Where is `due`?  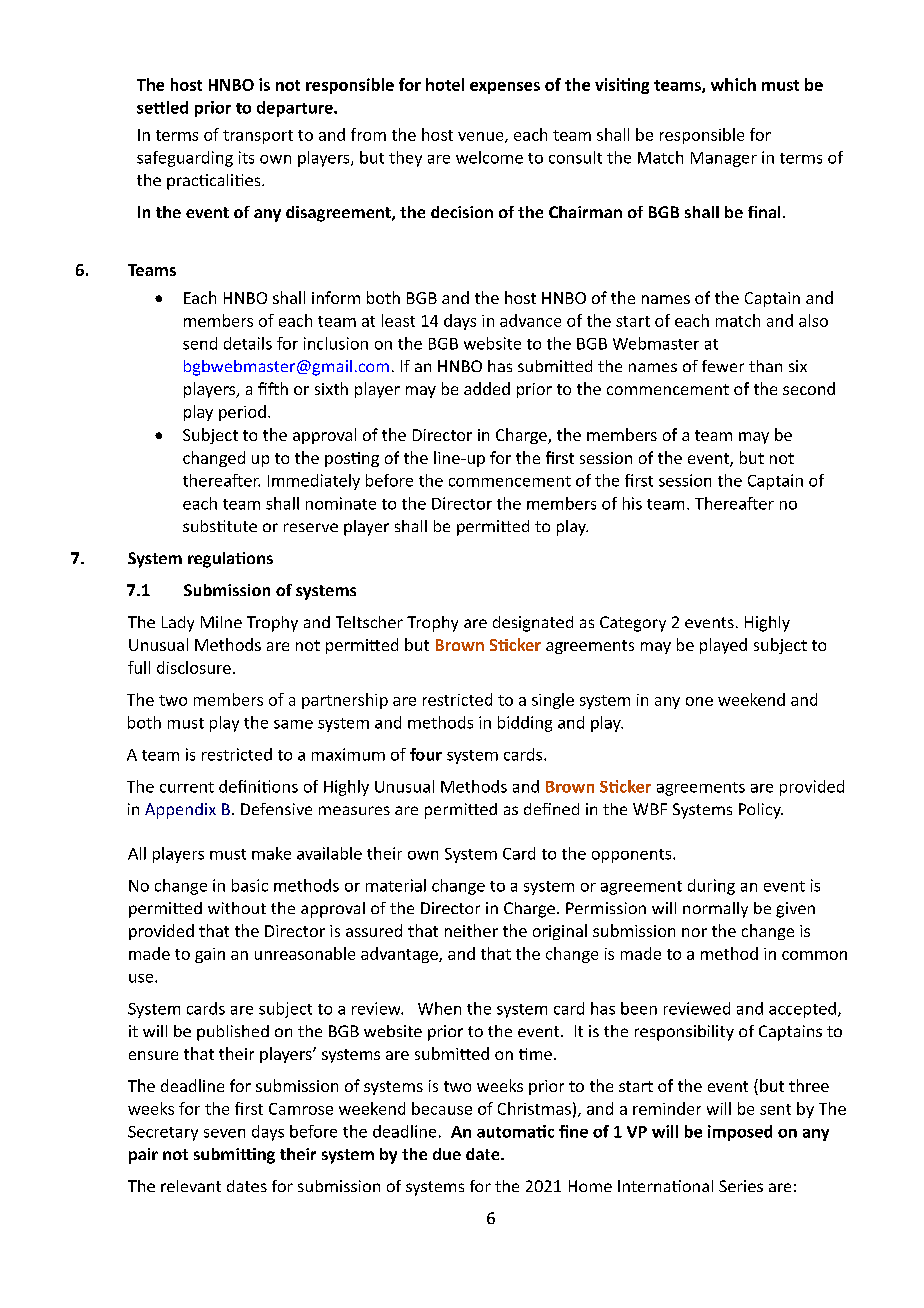 due is located at coordinates (447, 1154).
